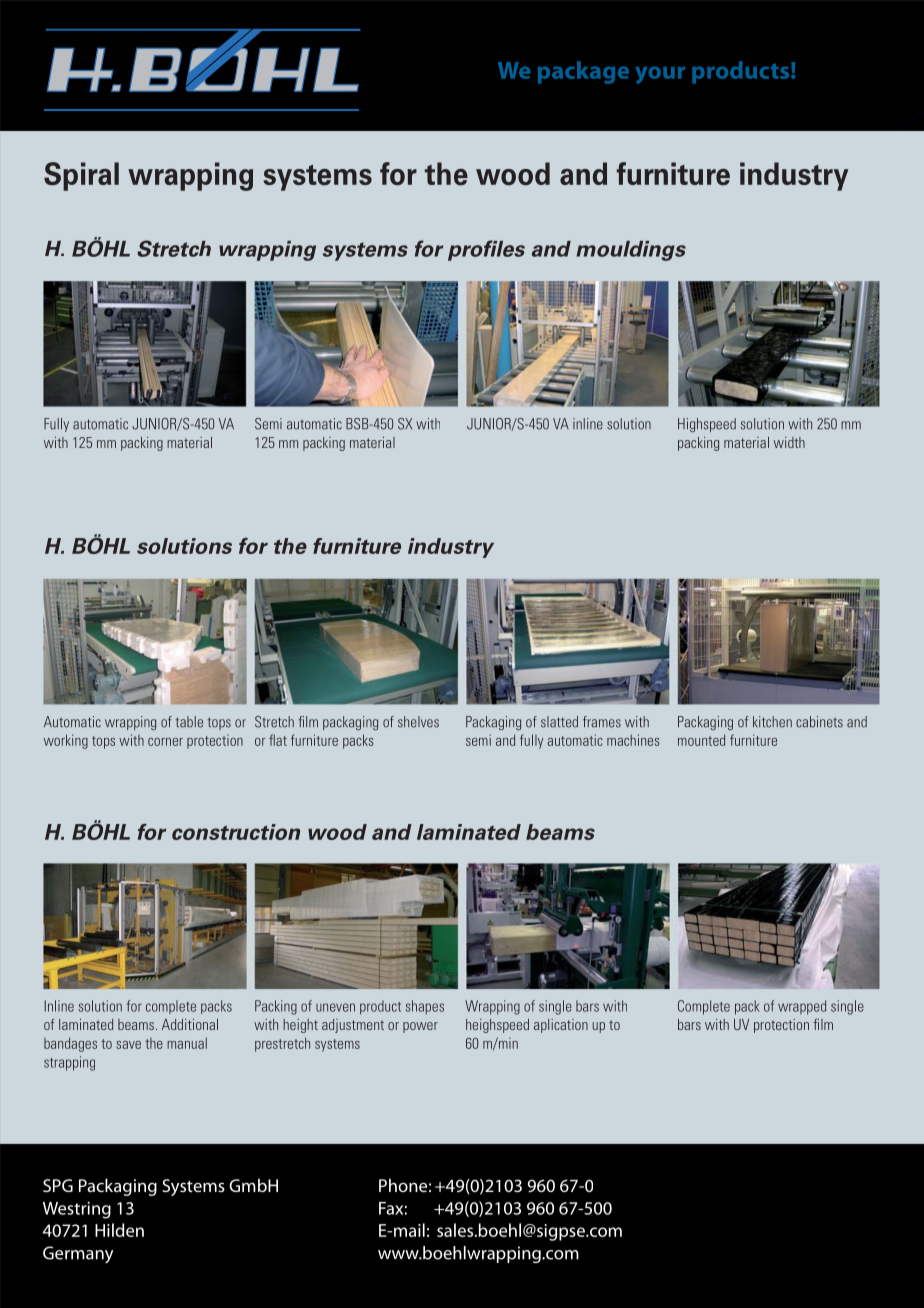 The height and width of the screenshot is (1308, 924). What do you see at coordinates (78, 1254) in the screenshot?
I see `Germany` at bounding box center [78, 1254].
